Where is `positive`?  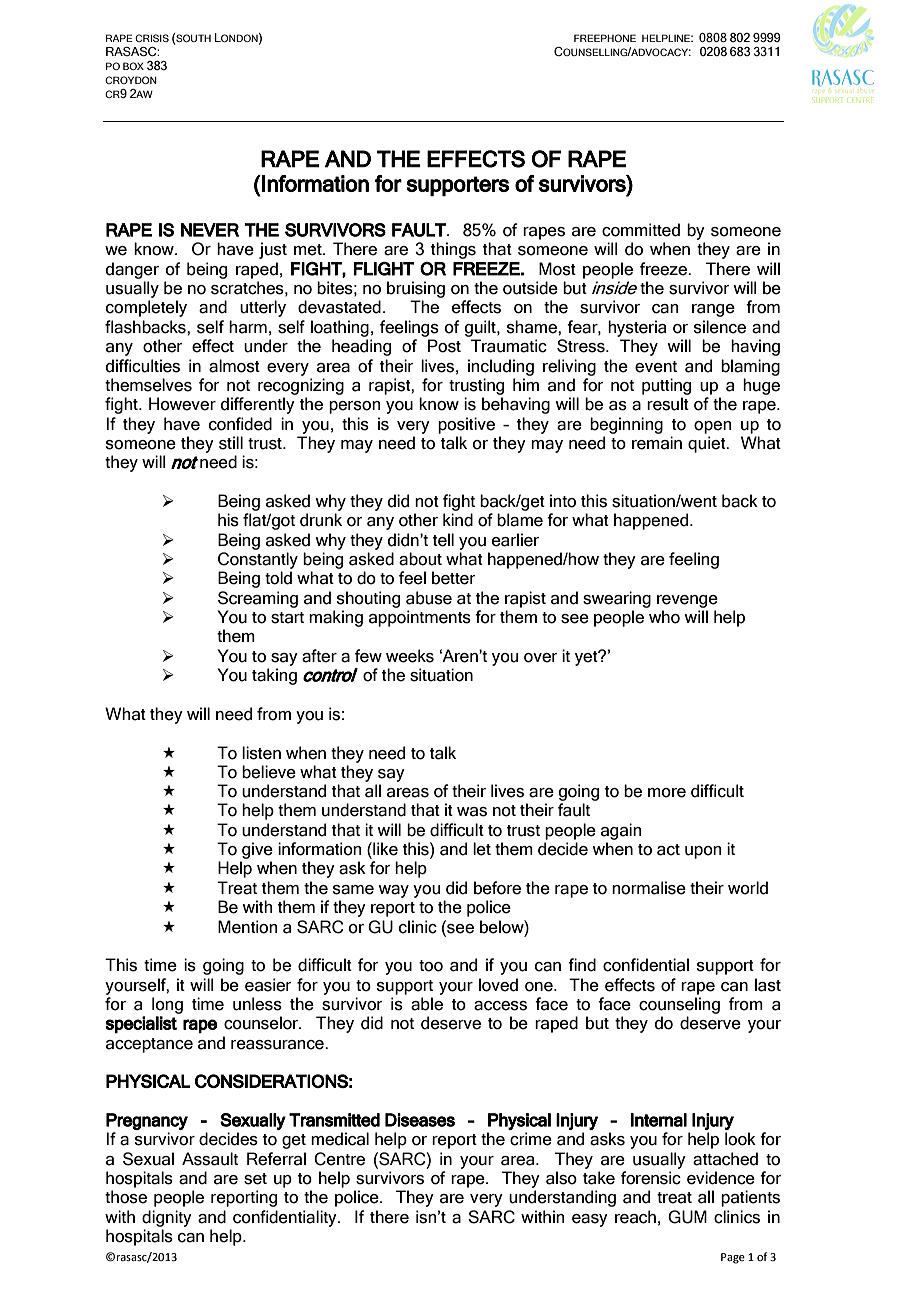 positive is located at coordinates (466, 425).
